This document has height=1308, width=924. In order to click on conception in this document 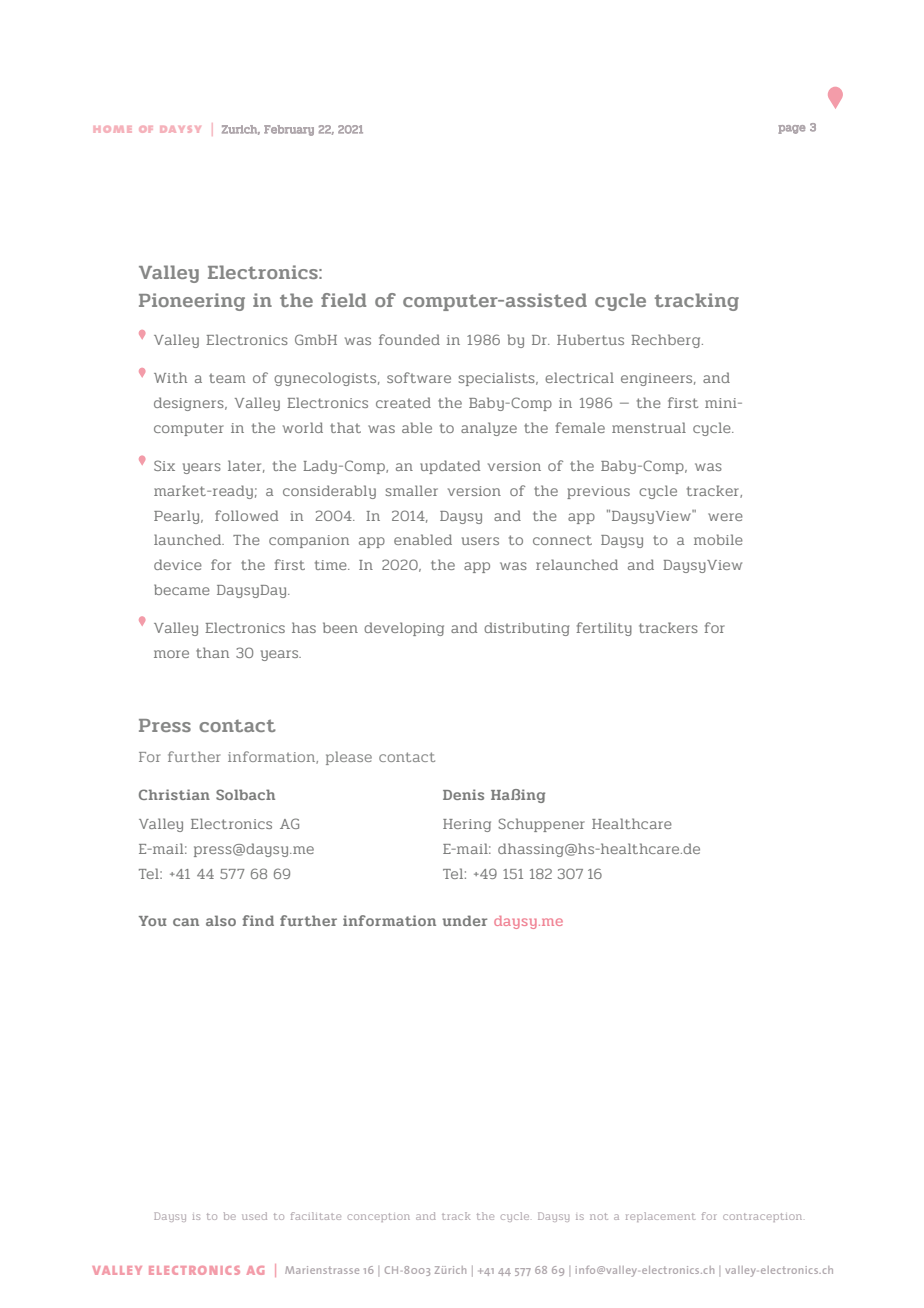, I will do `click(379, 1217)`.
